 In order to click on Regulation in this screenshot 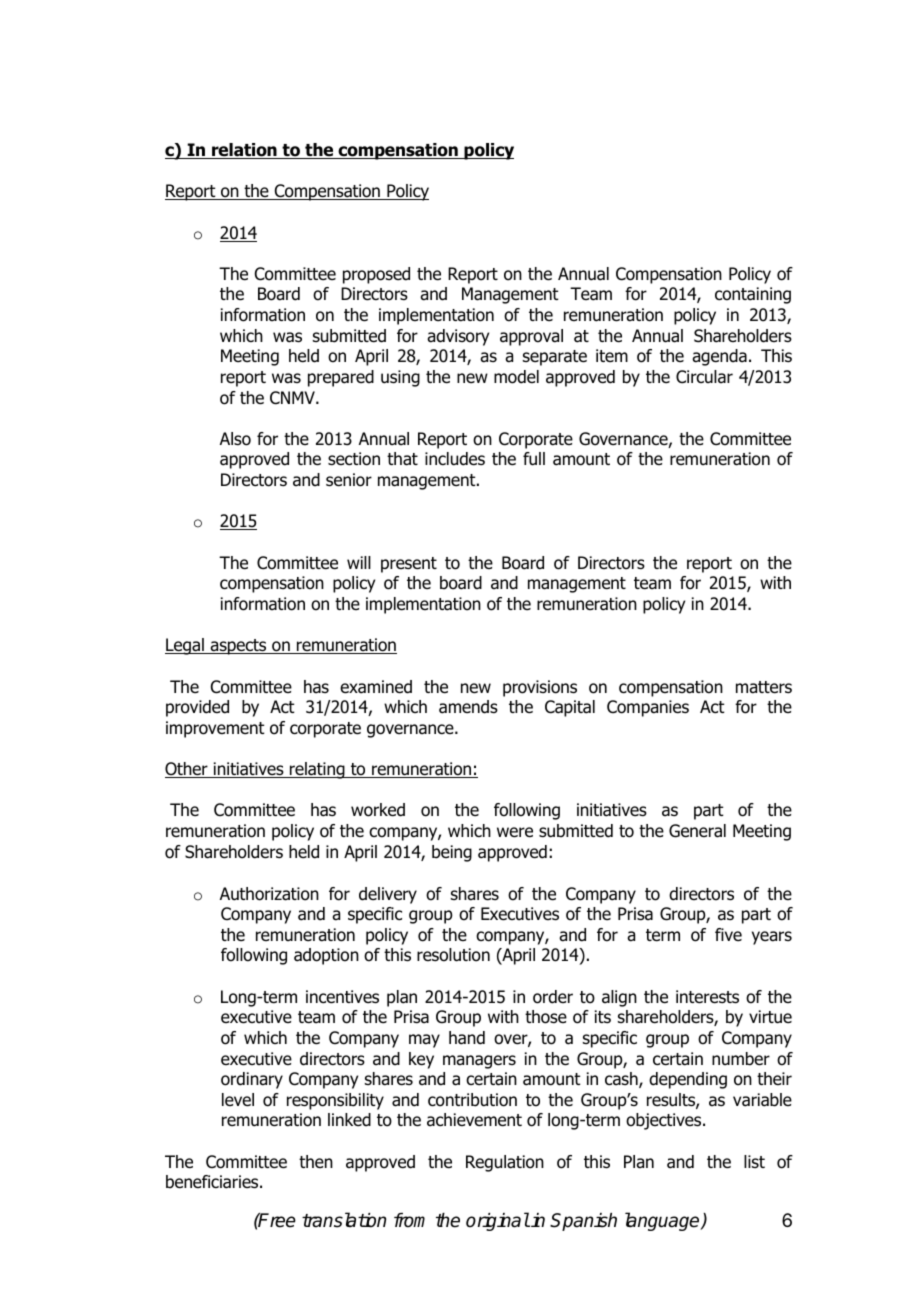, I will do `click(505, 1163)`.
